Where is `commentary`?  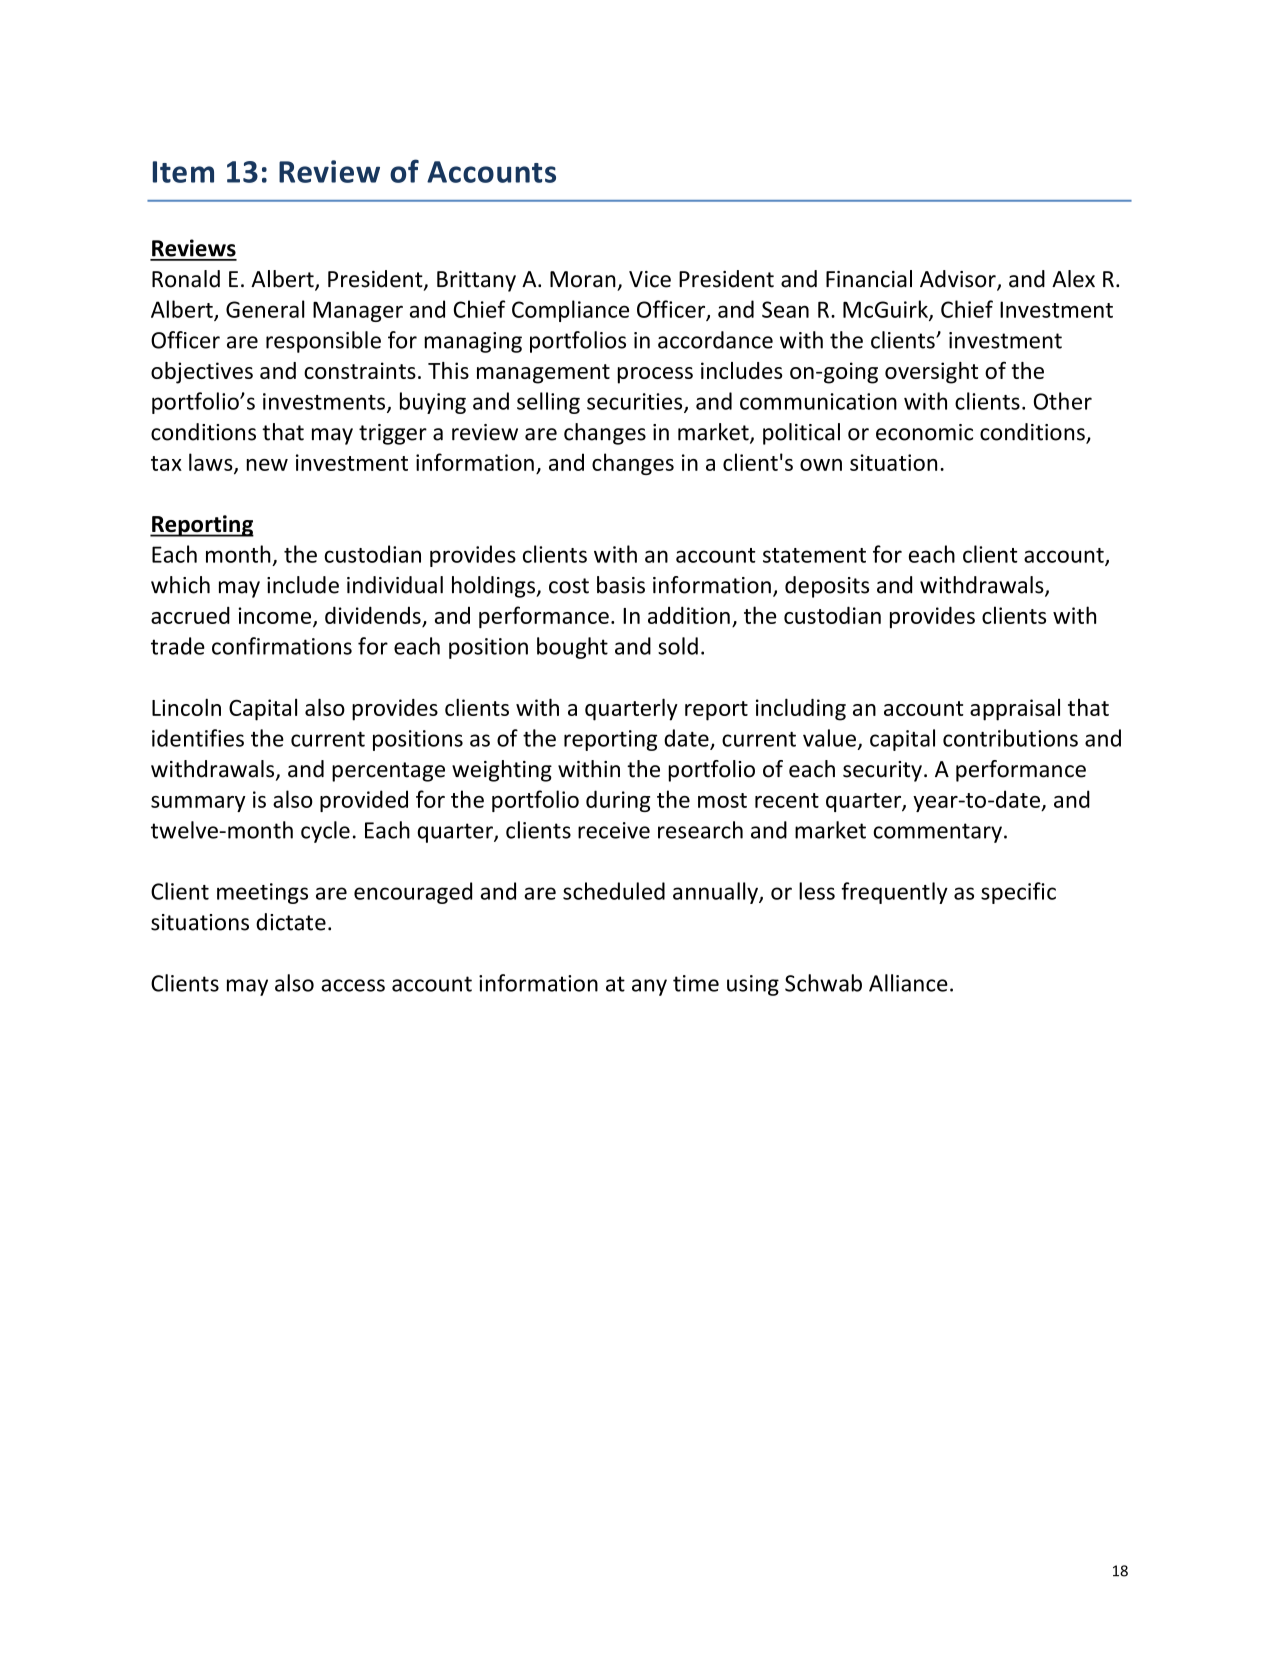 commentary is located at coordinates (937, 833).
